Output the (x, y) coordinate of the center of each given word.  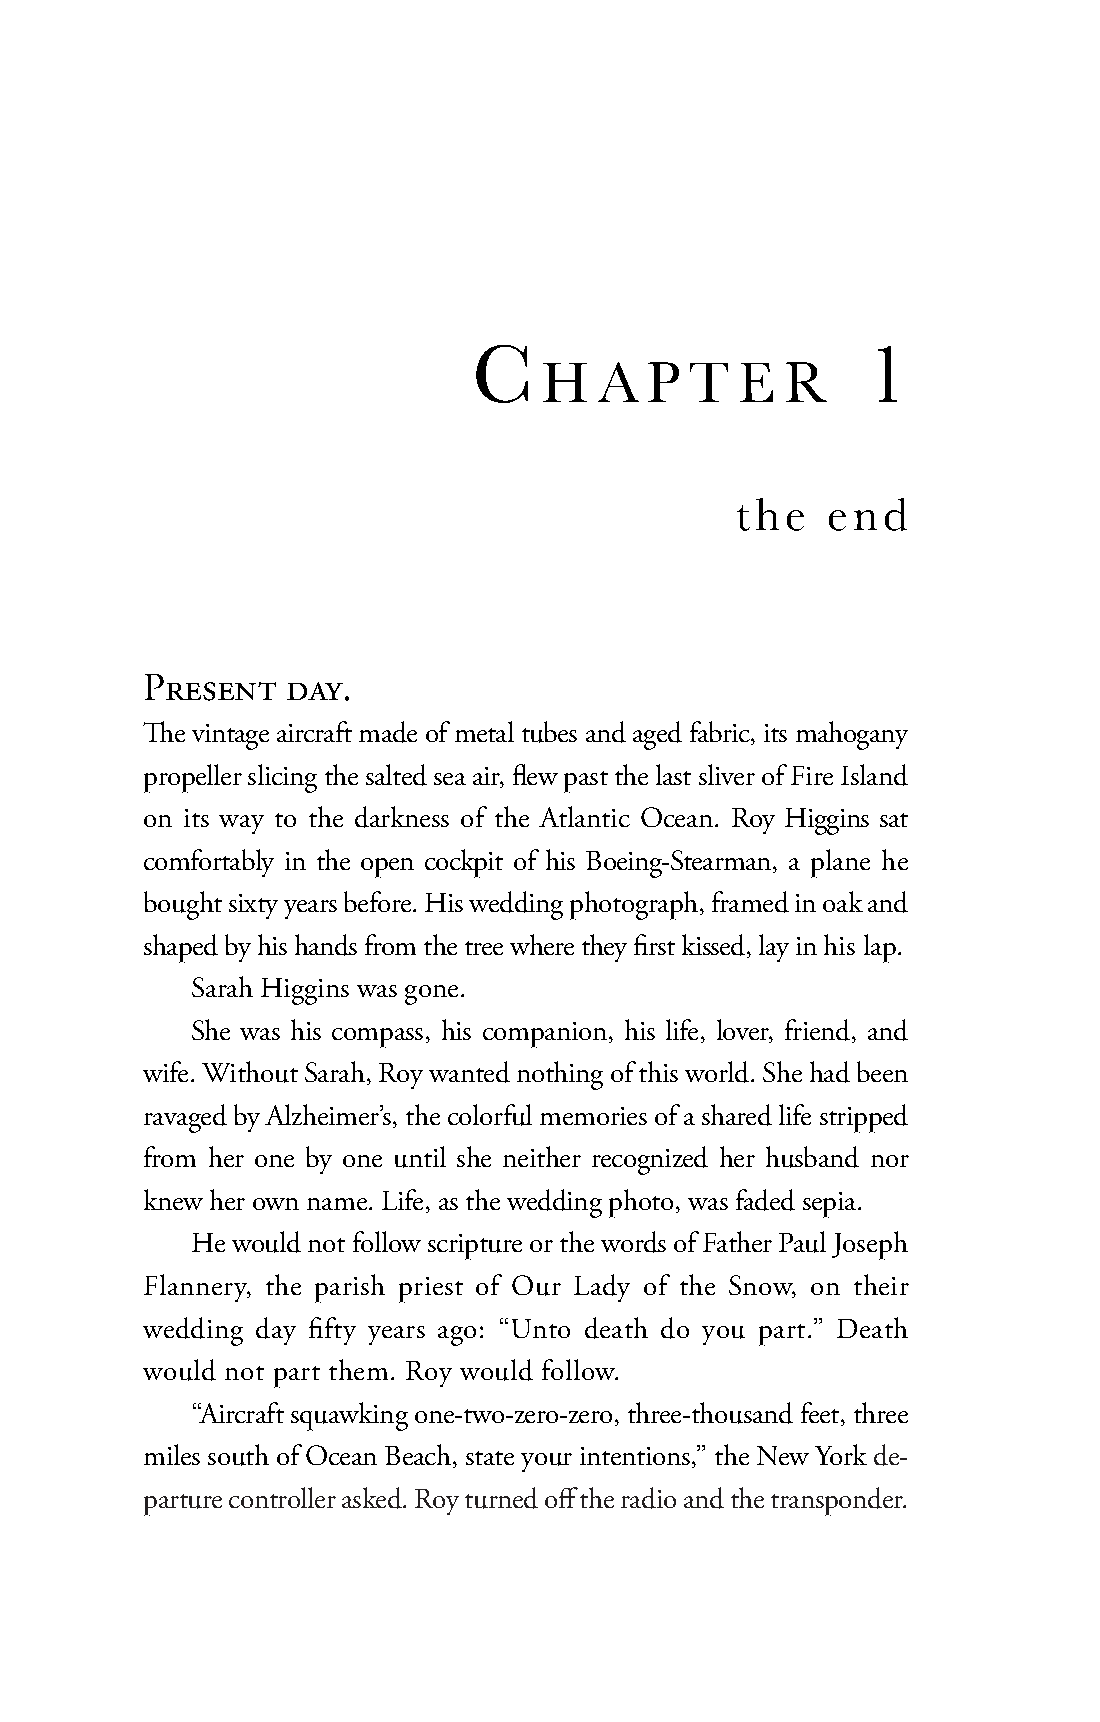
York (841, 1454)
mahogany (852, 735)
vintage (230, 737)
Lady (602, 1288)
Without (250, 1072)
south (238, 1455)
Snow (762, 1286)
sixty (253, 906)
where (542, 944)
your (546, 1462)
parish (350, 1288)
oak (843, 901)
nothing (560, 1075)
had (830, 1072)
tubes (549, 732)
